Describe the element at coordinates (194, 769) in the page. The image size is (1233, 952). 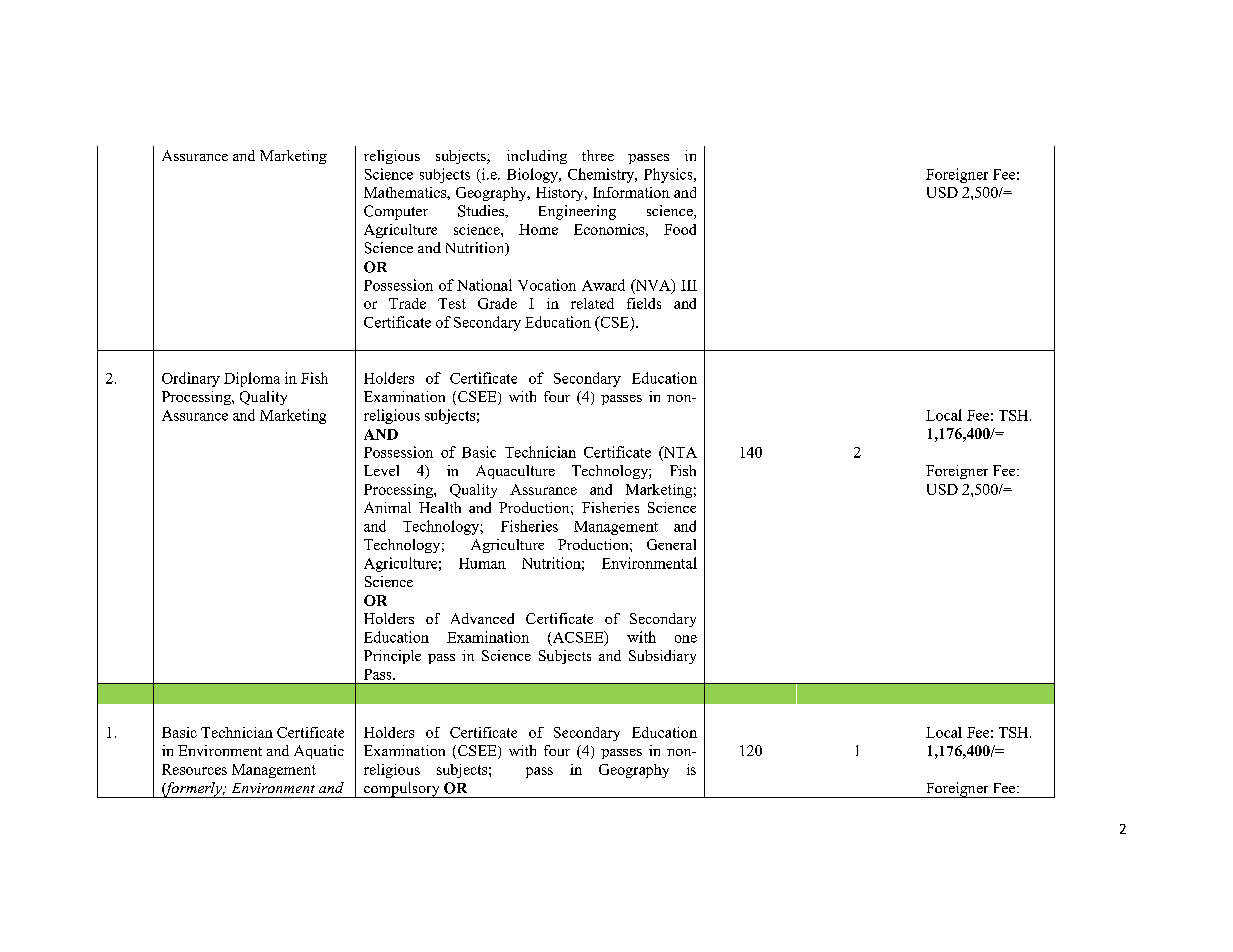
I see `Resources` at that location.
